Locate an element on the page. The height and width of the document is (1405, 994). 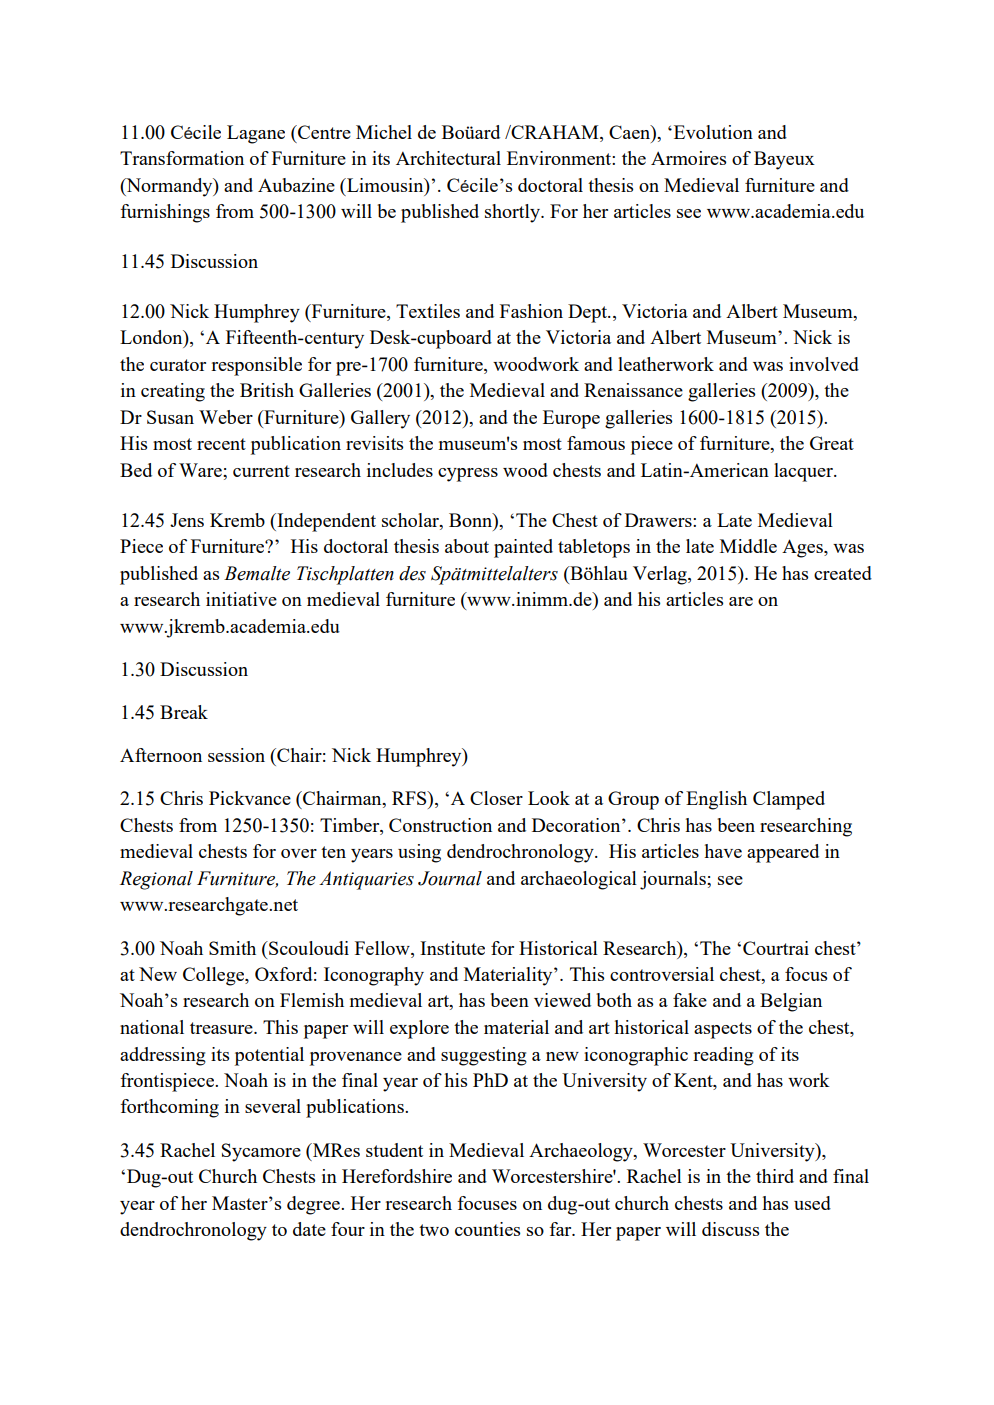
counties is located at coordinates (487, 1229).
